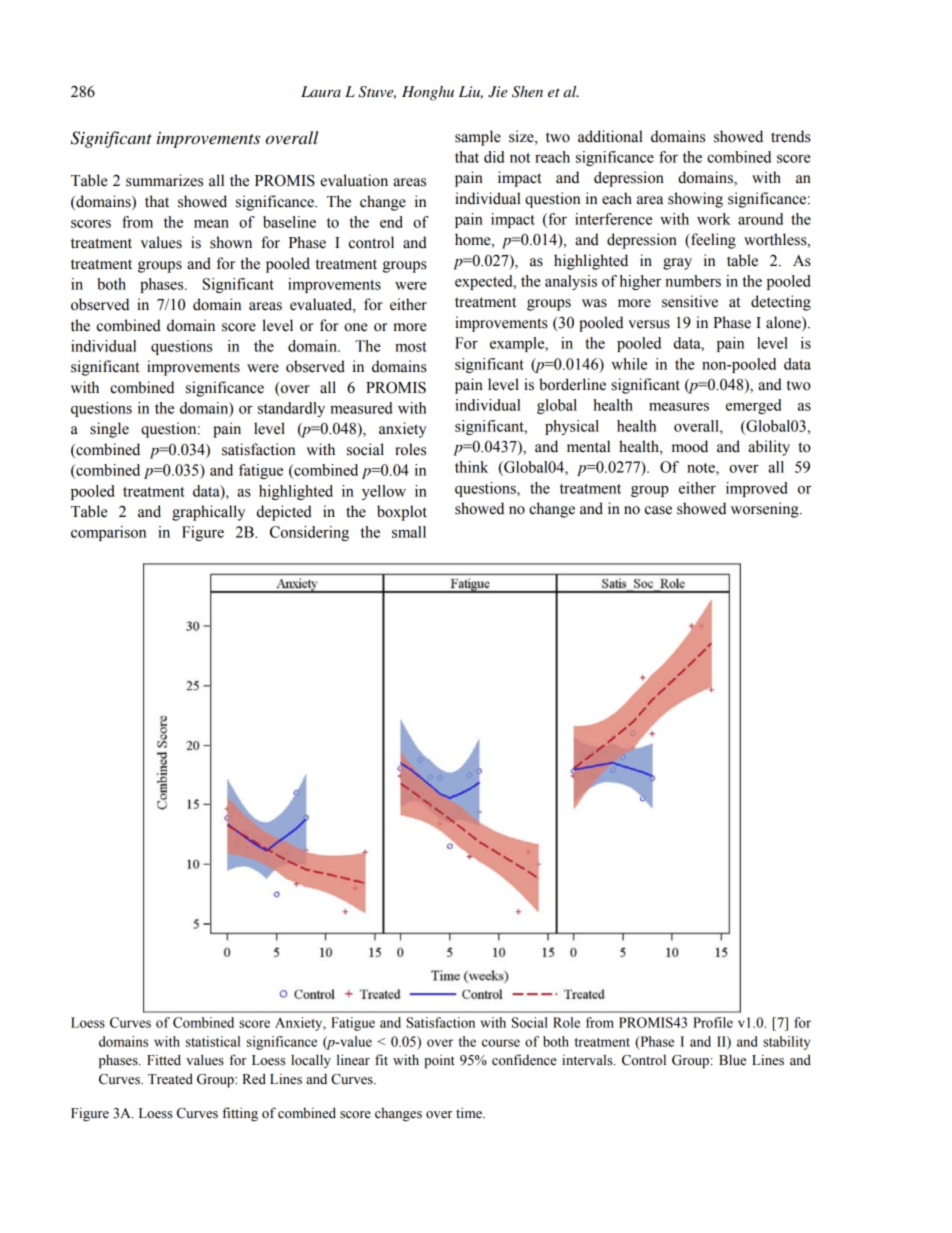  Describe the element at coordinates (713, 1022) in the screenshot. I see `Profile` at that location.
